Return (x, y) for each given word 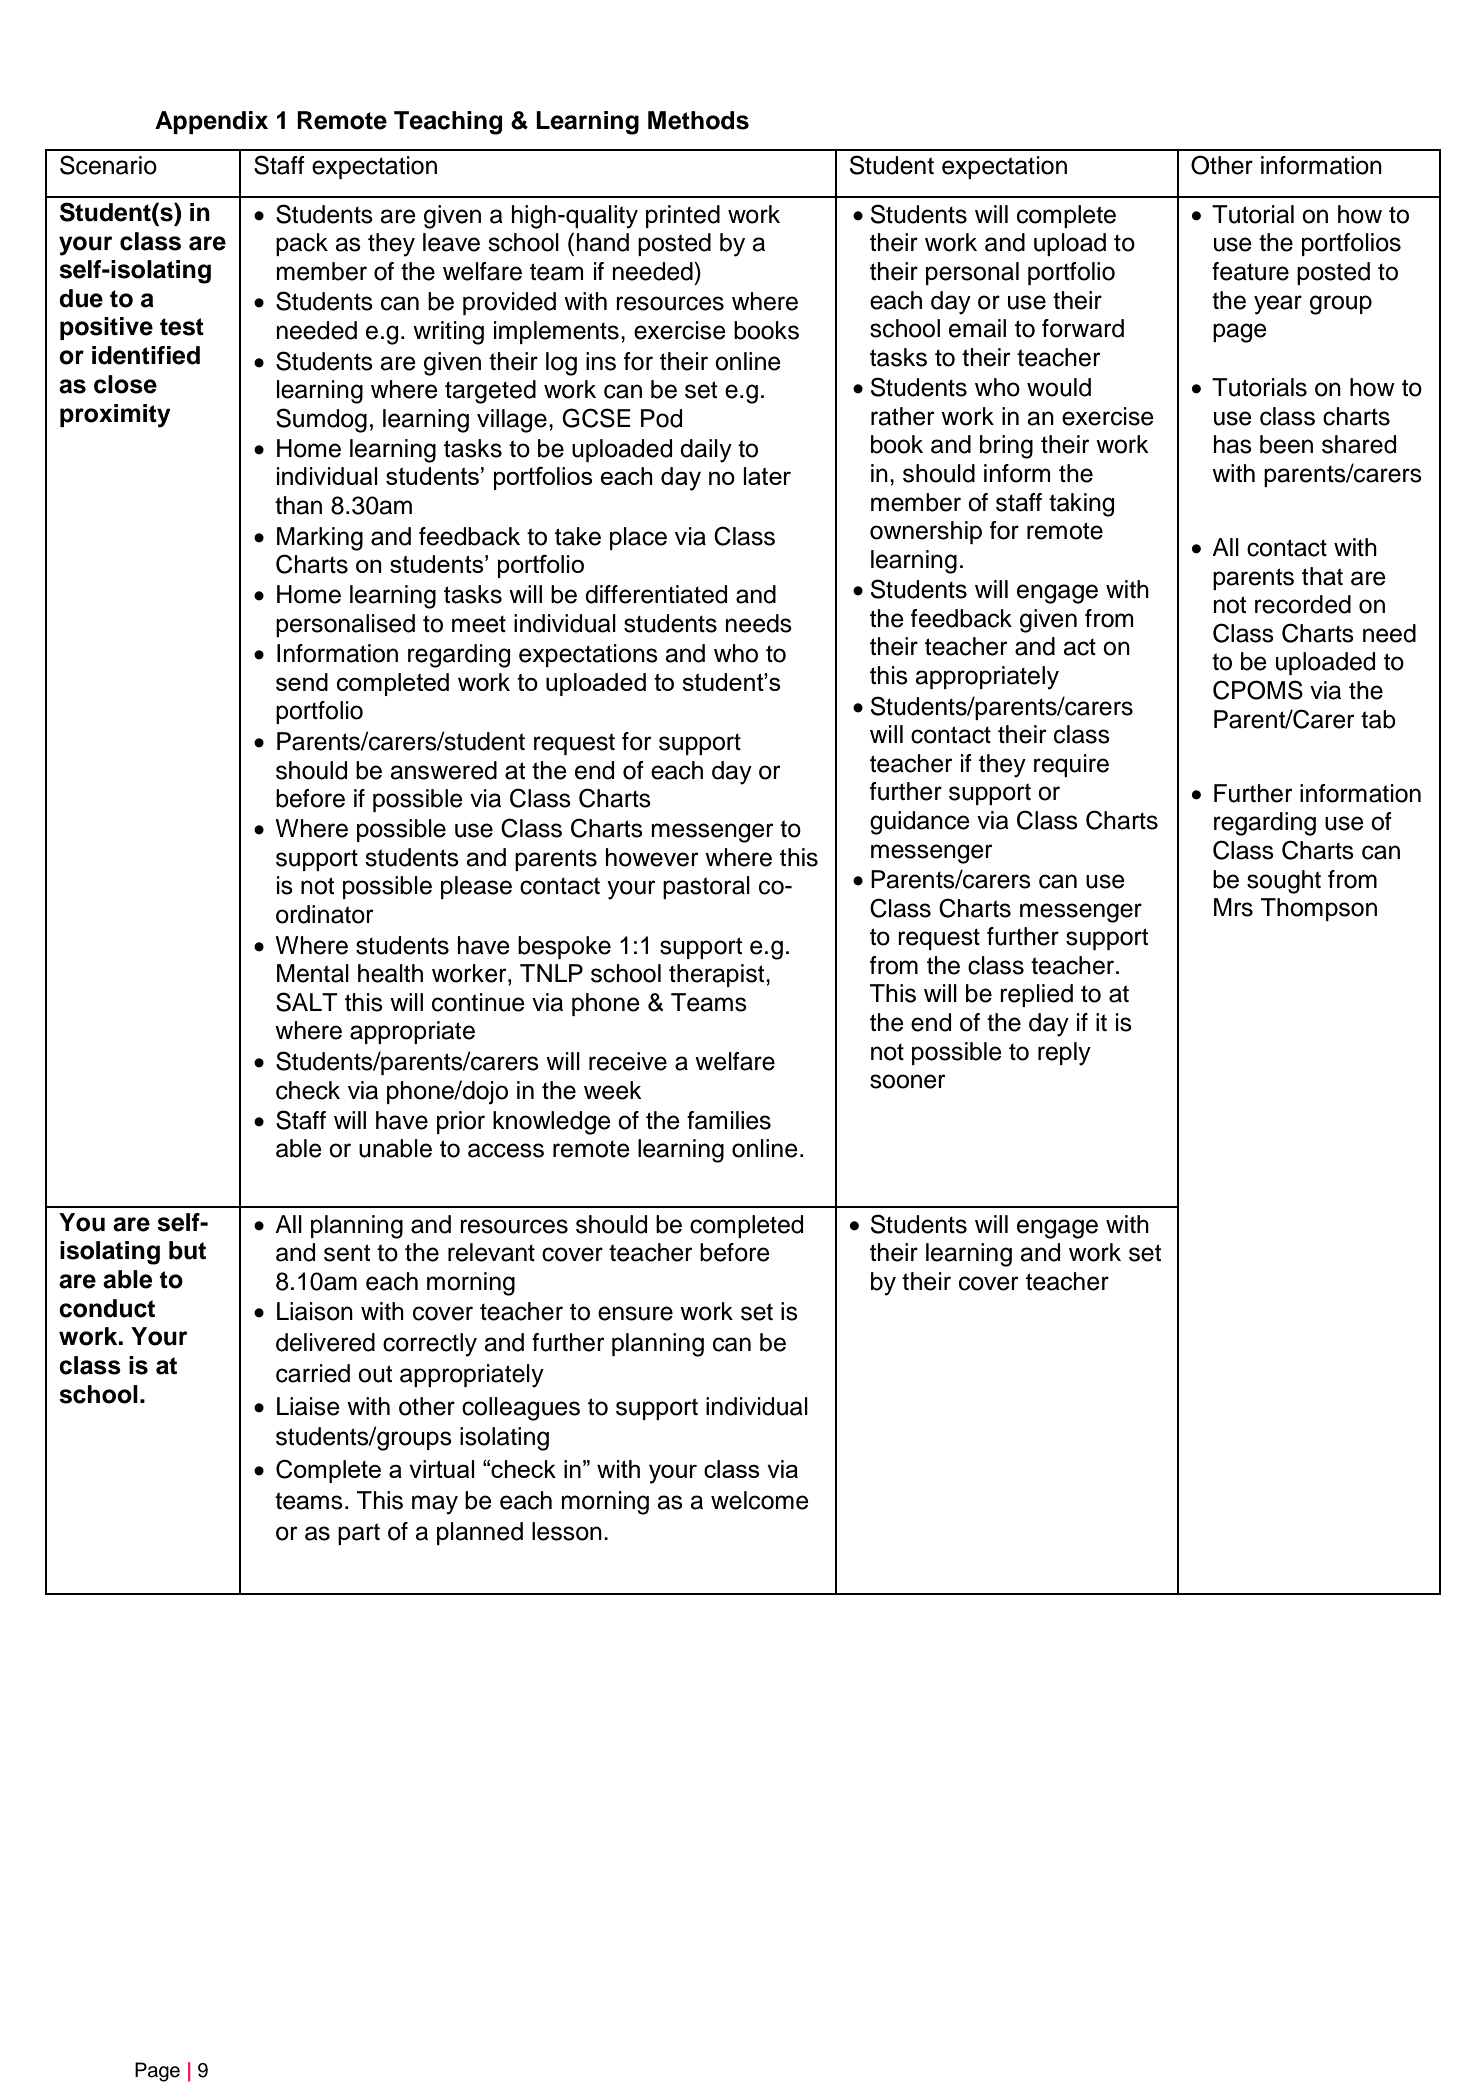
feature (1250, 271)
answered (443, 770)
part (359, 1534)
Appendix (211, 122)
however (652, 857)
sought (1284, 882)
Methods (698, 120)
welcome (760, 1500)
